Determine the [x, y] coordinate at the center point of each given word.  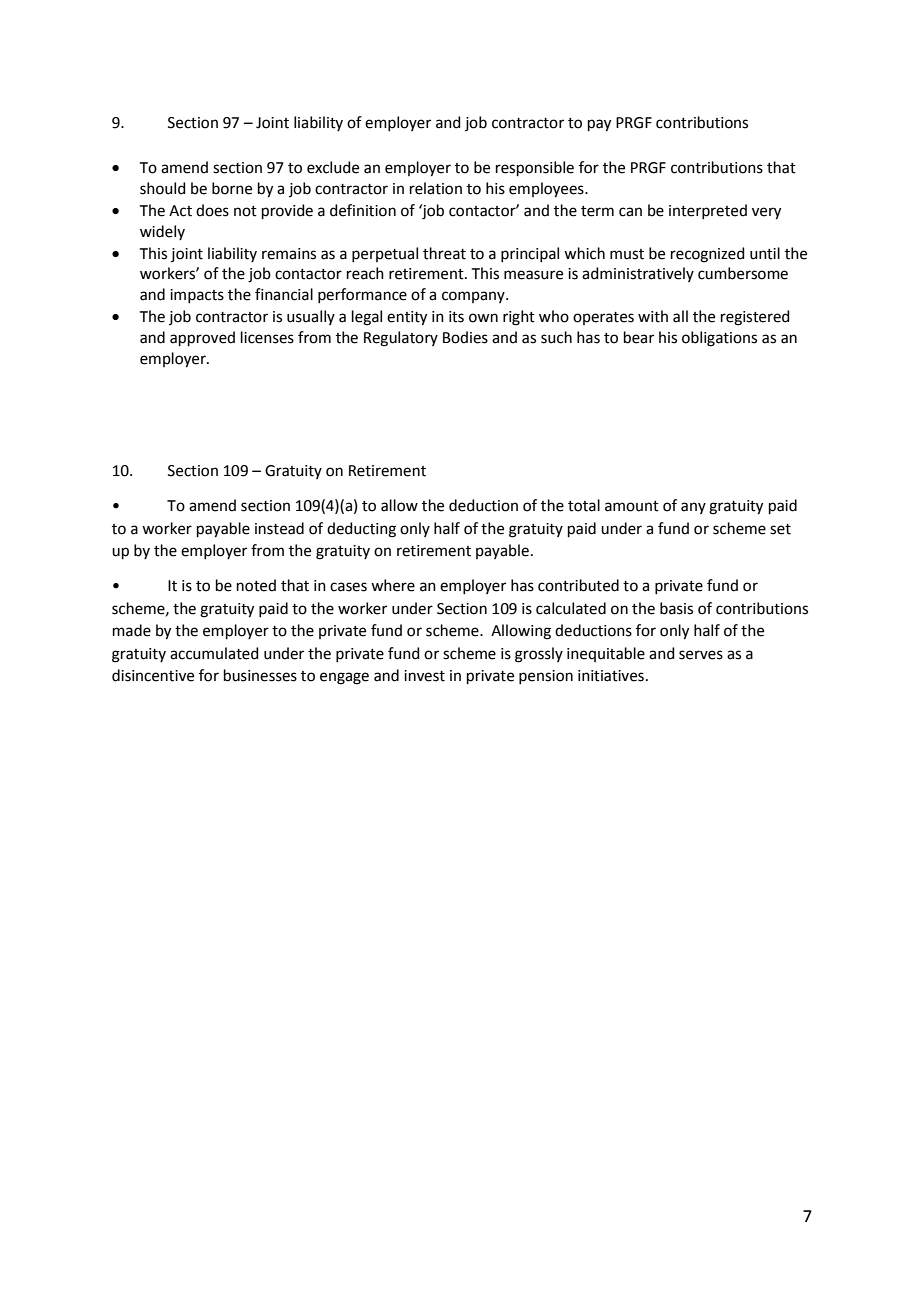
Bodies [465, 337]
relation [436, 188]
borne [232, 188]
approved [202, 338]
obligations [719, 339]
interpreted [708, 211]
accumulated [214, 653]
